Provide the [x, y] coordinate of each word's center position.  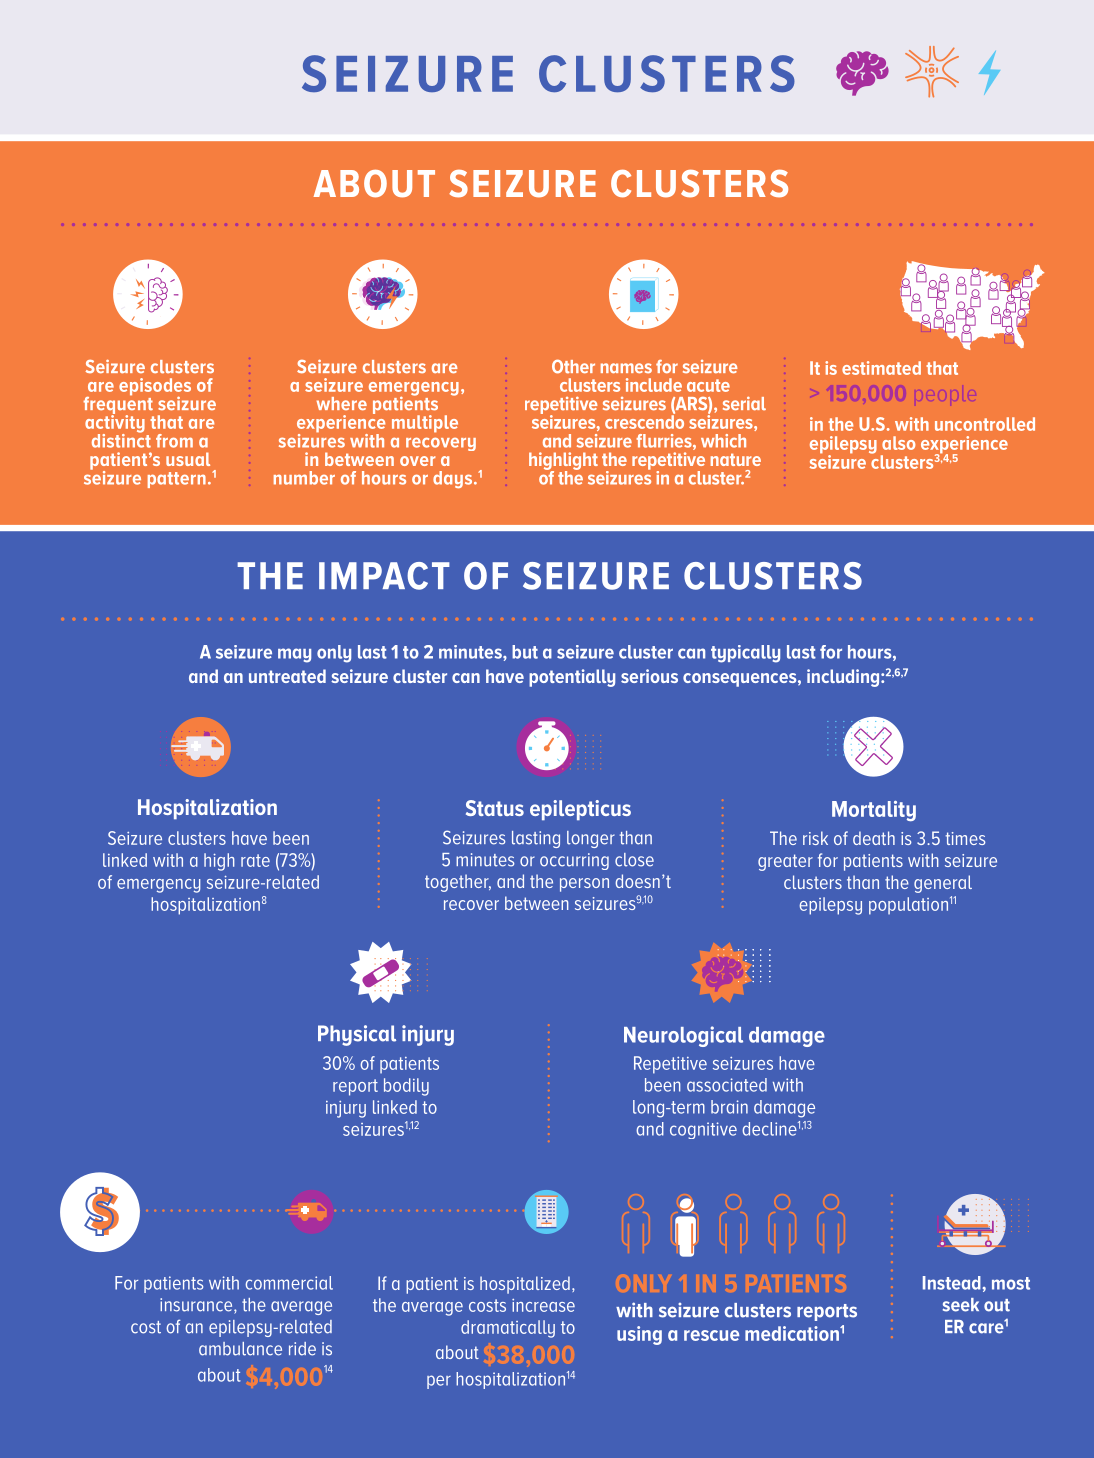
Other [573, 366]
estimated [881, 368]
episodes [155, 388]
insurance [197, 1306]
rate [255, 860]
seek [961, 1305]
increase [543, 1305]
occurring [574, 861]
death [874, 838]
